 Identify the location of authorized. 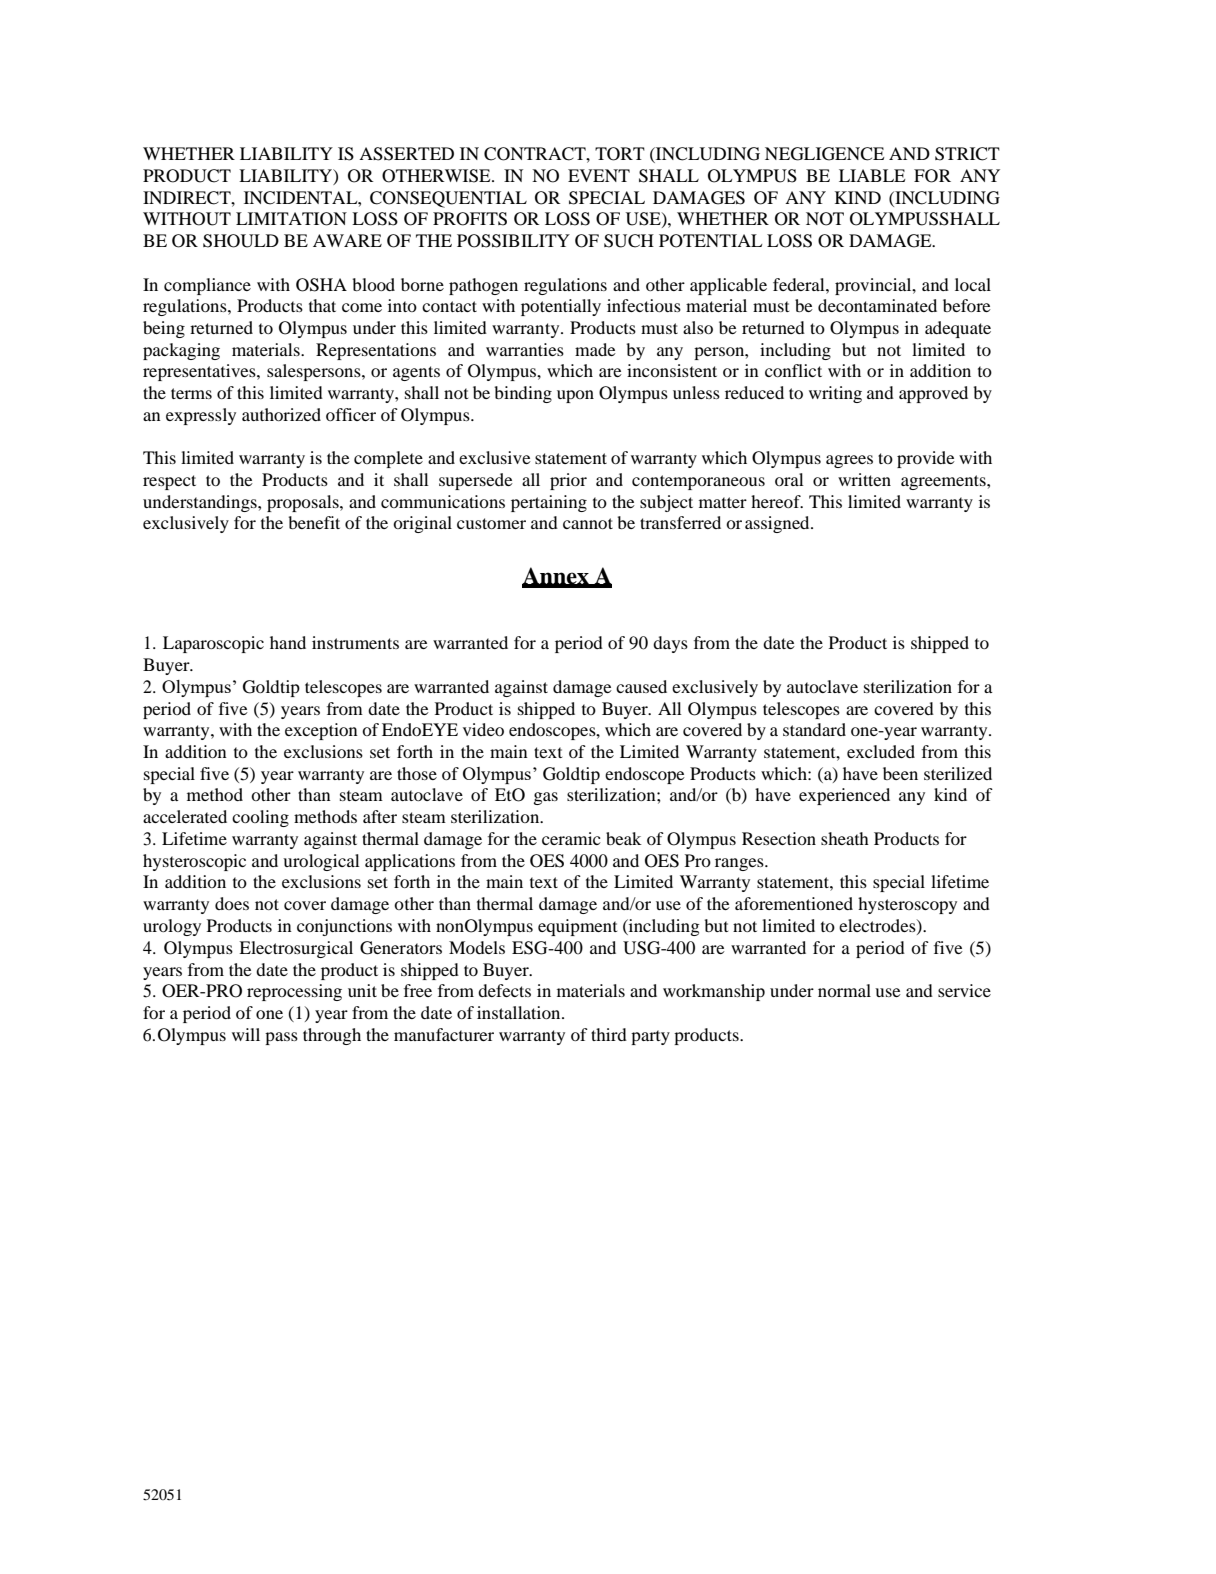
(281, 414).
